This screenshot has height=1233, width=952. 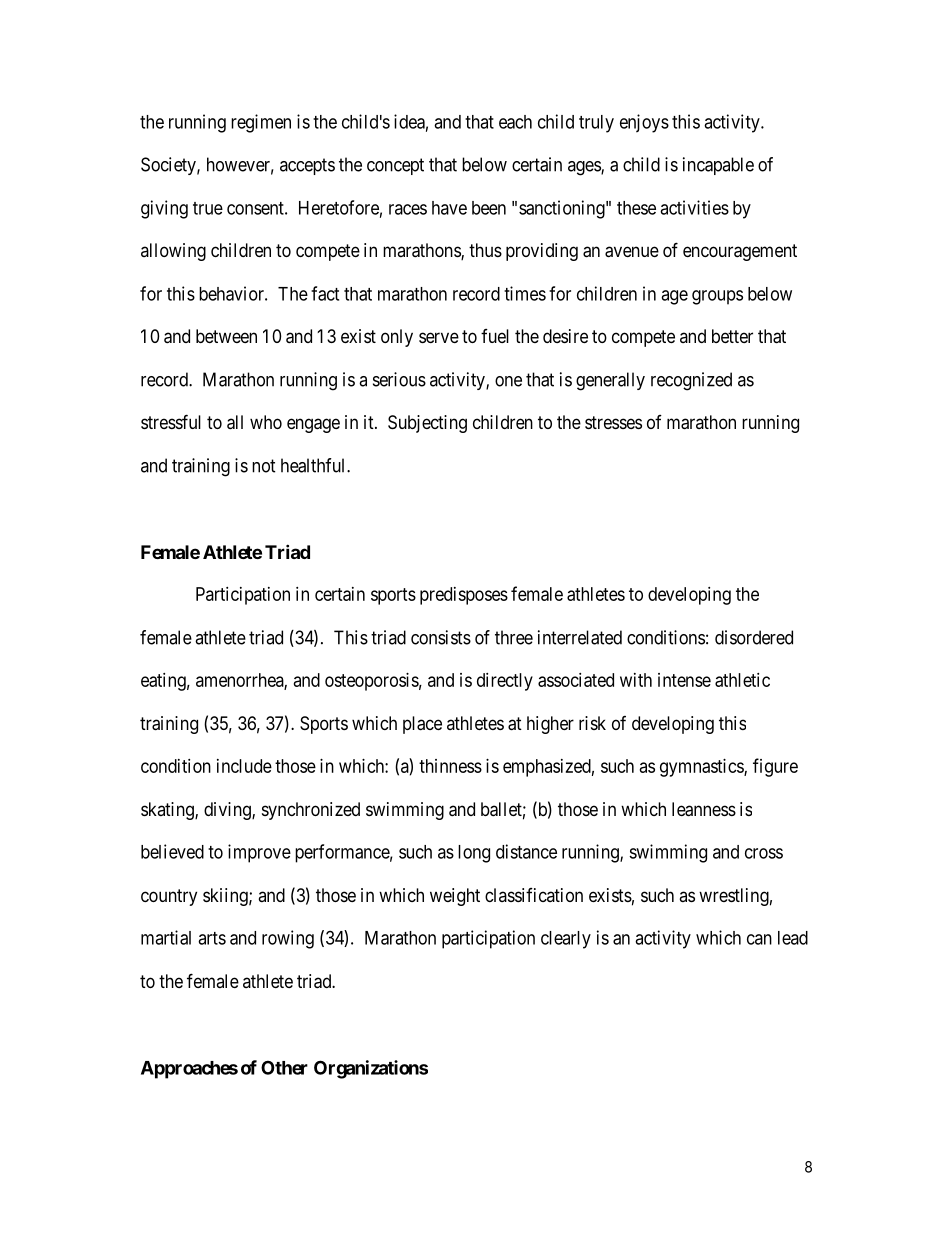 I want to click on cross, so click(x=764, y=853).
